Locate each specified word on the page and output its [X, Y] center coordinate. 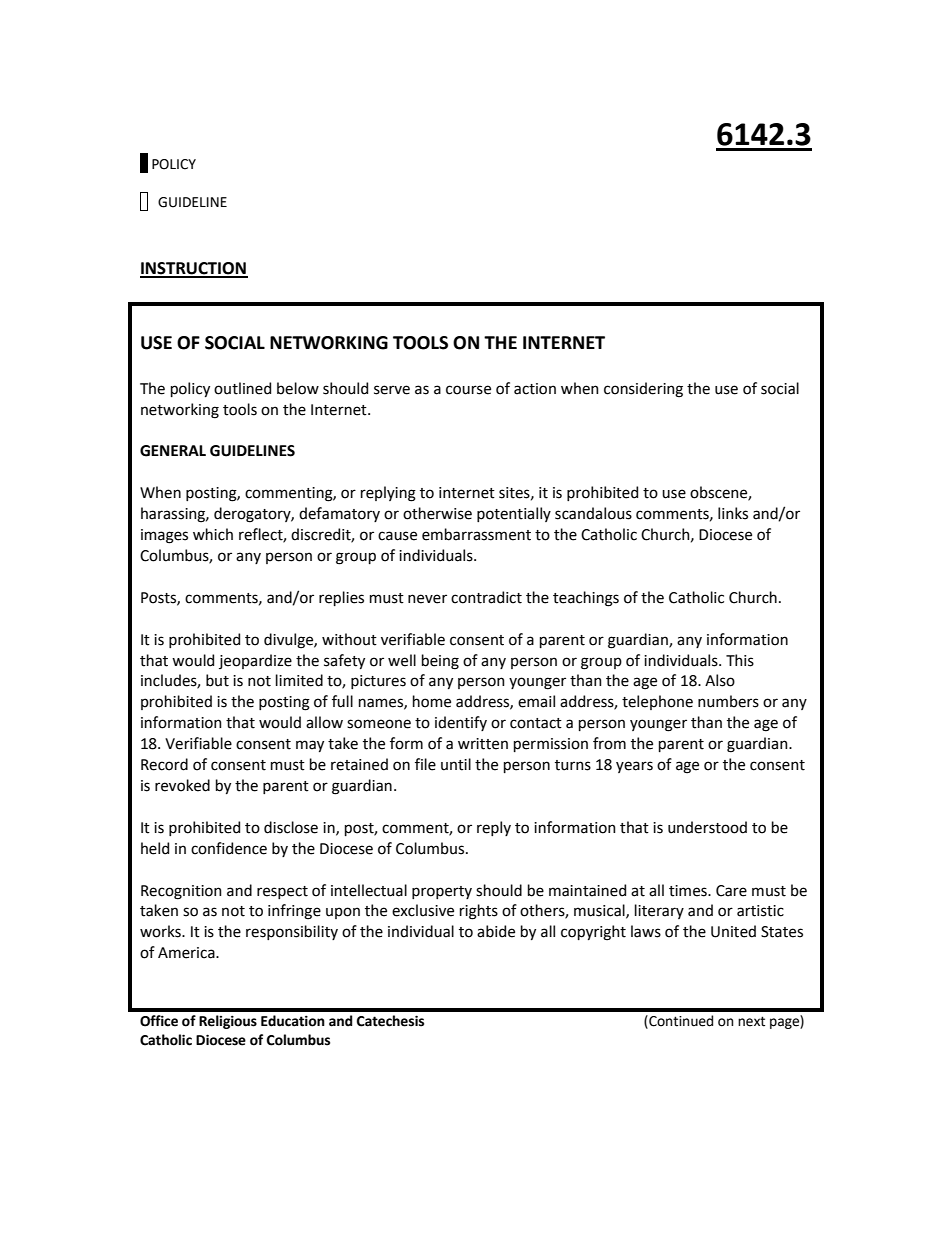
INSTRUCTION [194, 269]
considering [643, 390]
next [751, 1021]
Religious [228, 1022]
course [468, 390]
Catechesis [390, 1021]
